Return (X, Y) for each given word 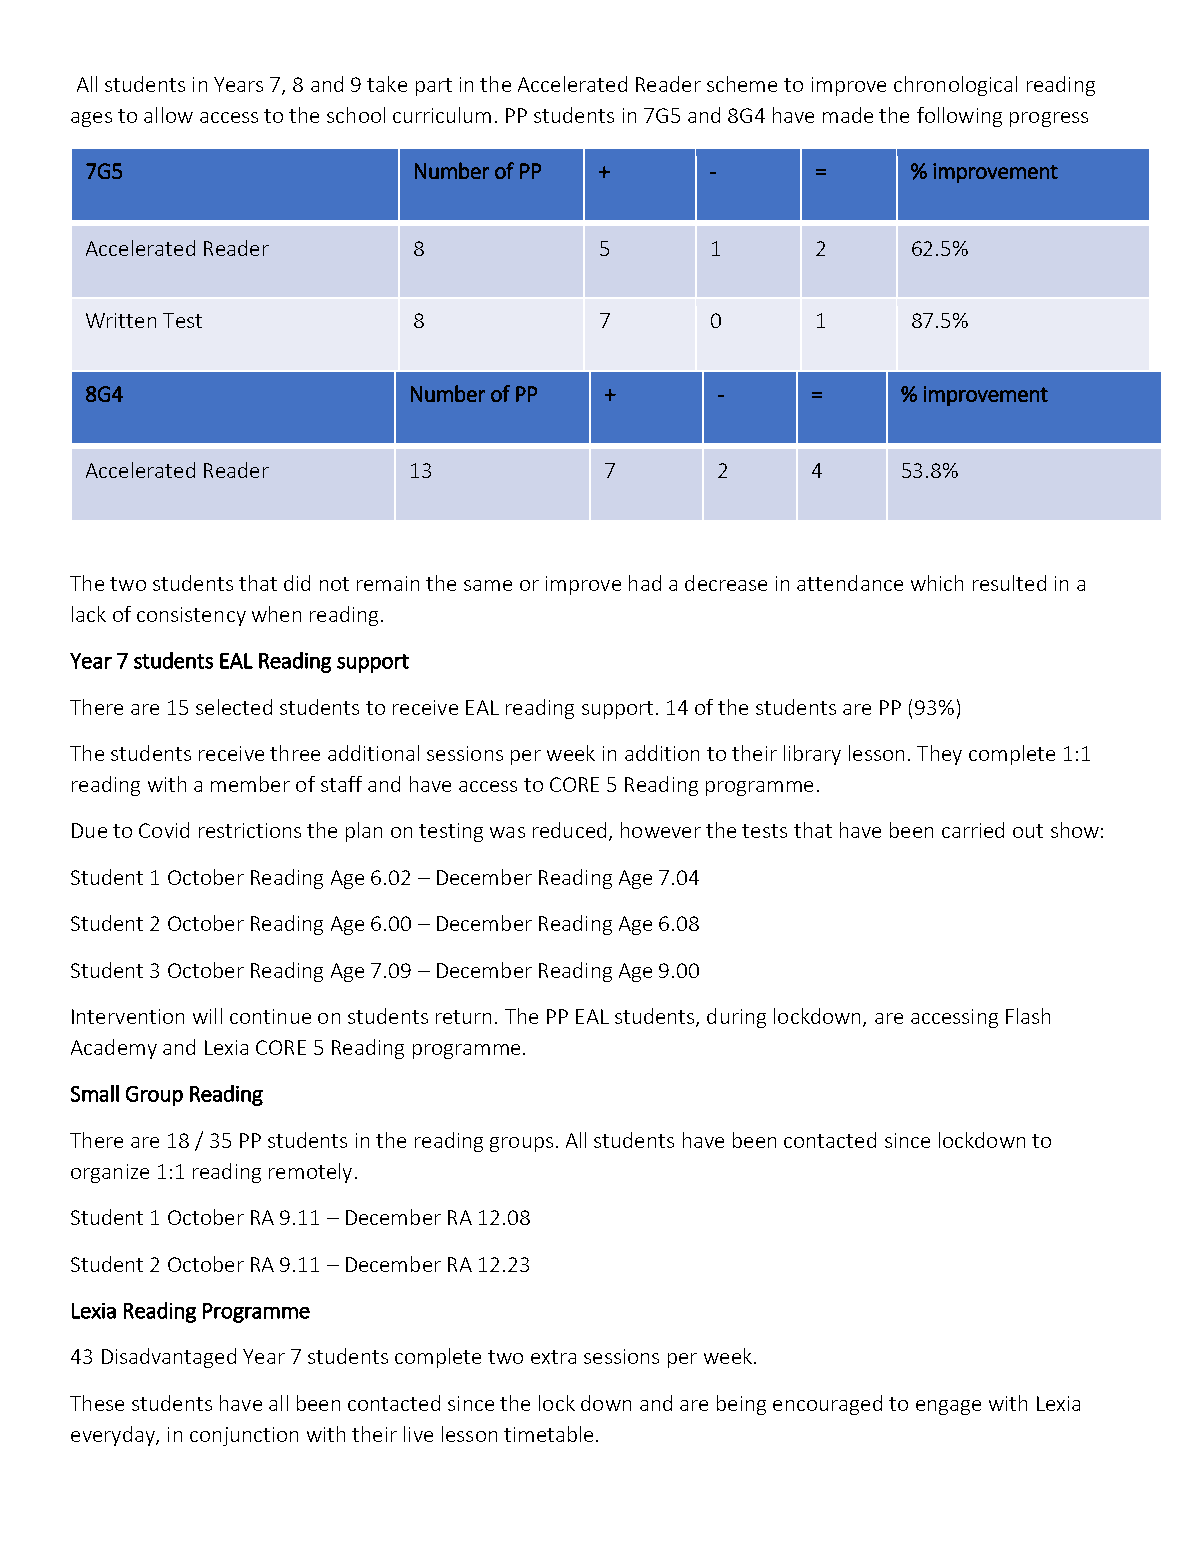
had (645, 583)
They (939, 755)
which (937, 583)
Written (121, 320)
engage (948, 1407)
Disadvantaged (169, 1358)
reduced (569, 830)
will (207, 1016)
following (959, 117)
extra (553, 1357)
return (463, 1017)
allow (168, 115)
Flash (1028, 1016)
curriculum (442, 115)
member (250, 784)
